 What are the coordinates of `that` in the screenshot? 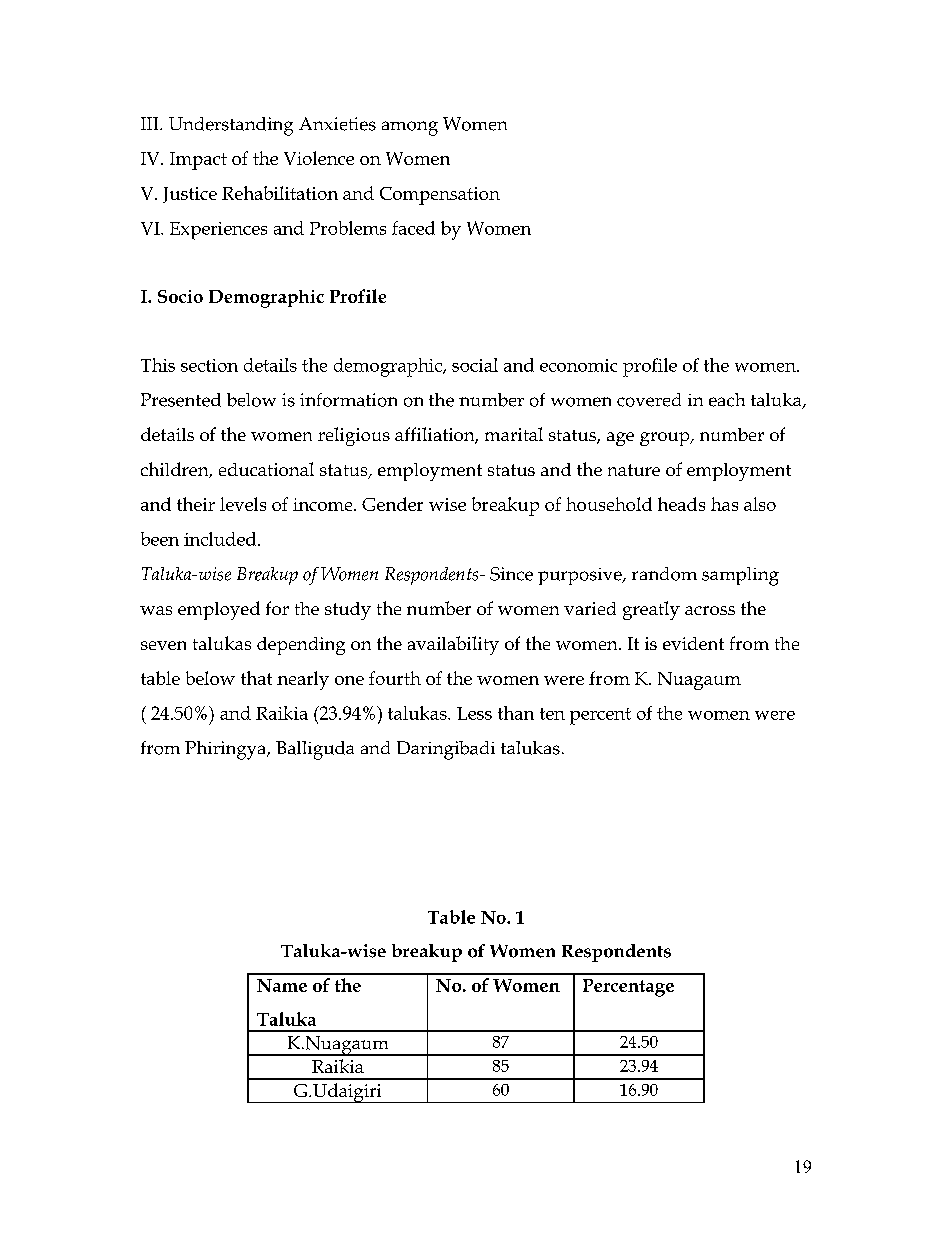 It's located at (256, 678).
